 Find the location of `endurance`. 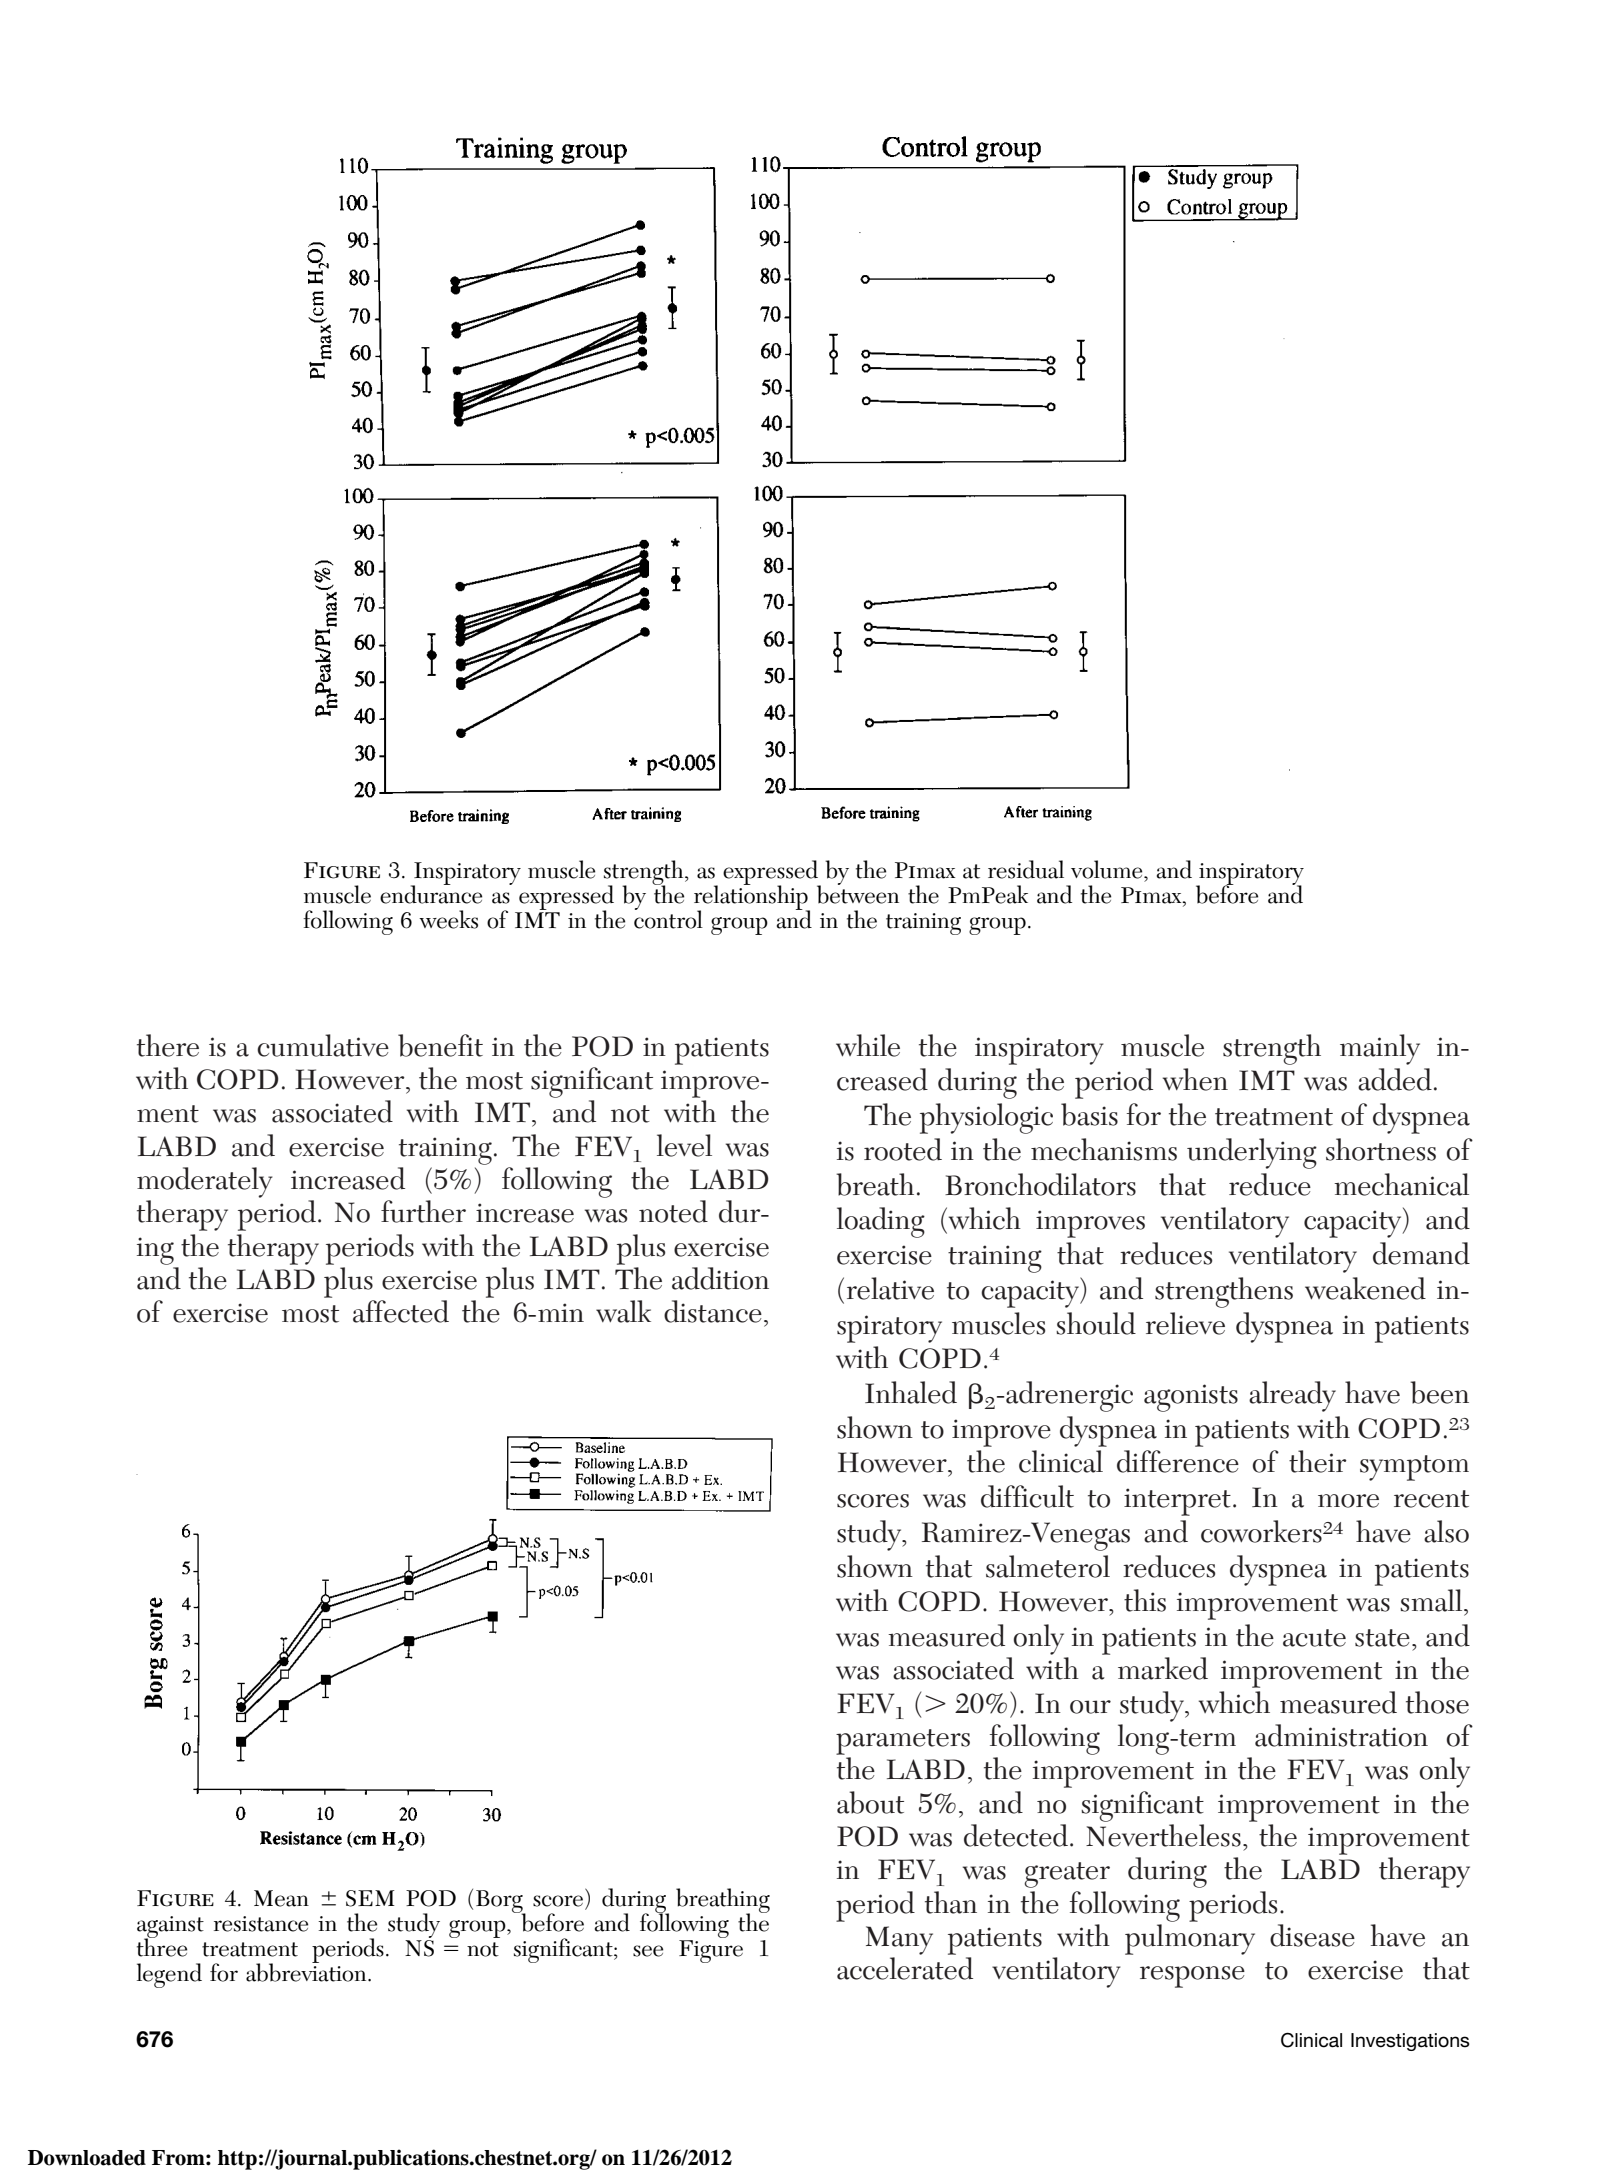

endurance is located at coordinates (431, 893).
